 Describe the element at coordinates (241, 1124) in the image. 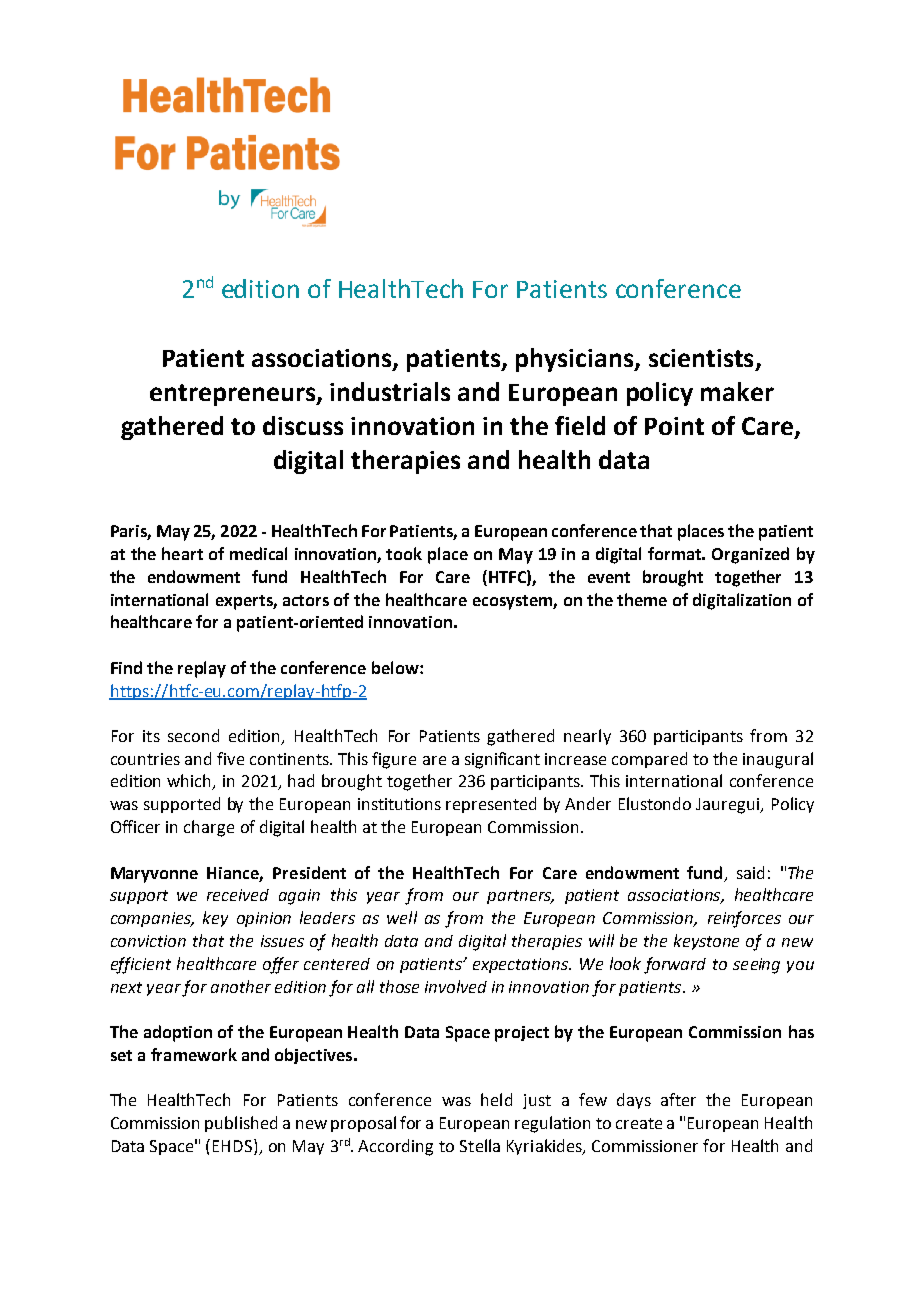

I see `published` at that location.
